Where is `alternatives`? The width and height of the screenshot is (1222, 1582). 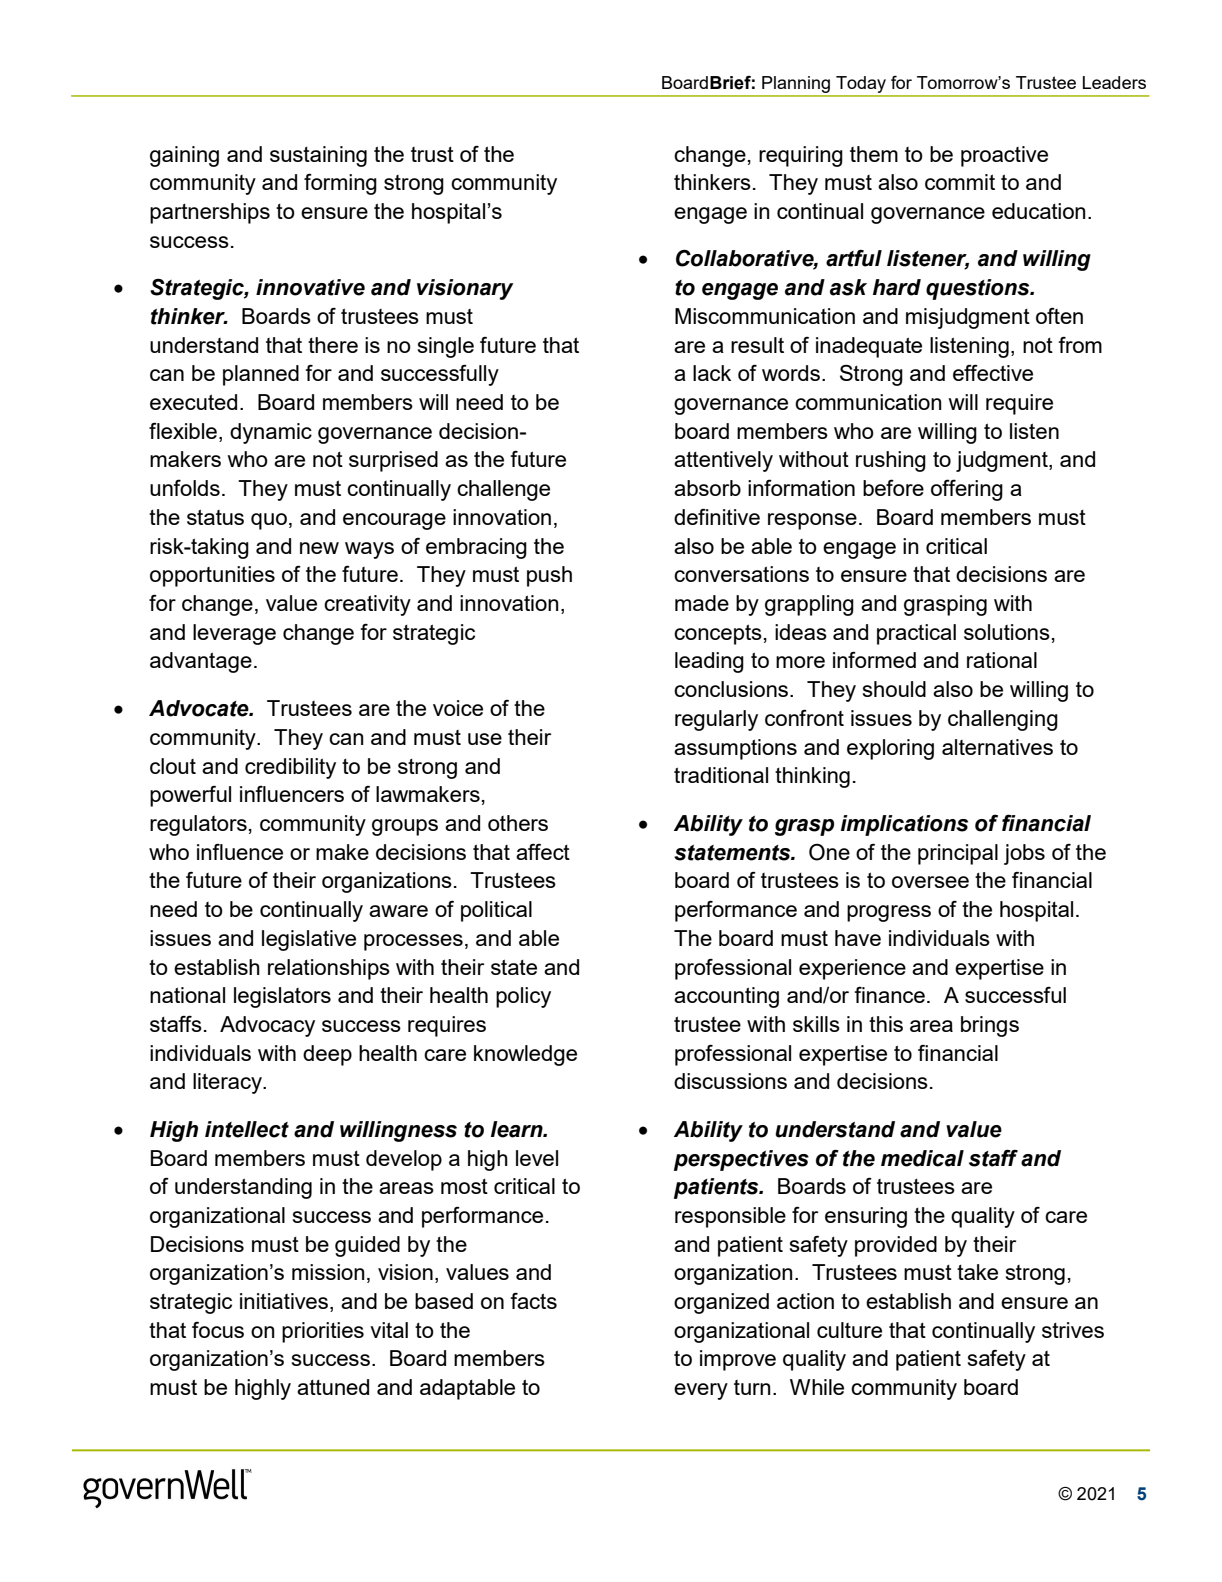 alternatives is located at coordinates (997, 747).
